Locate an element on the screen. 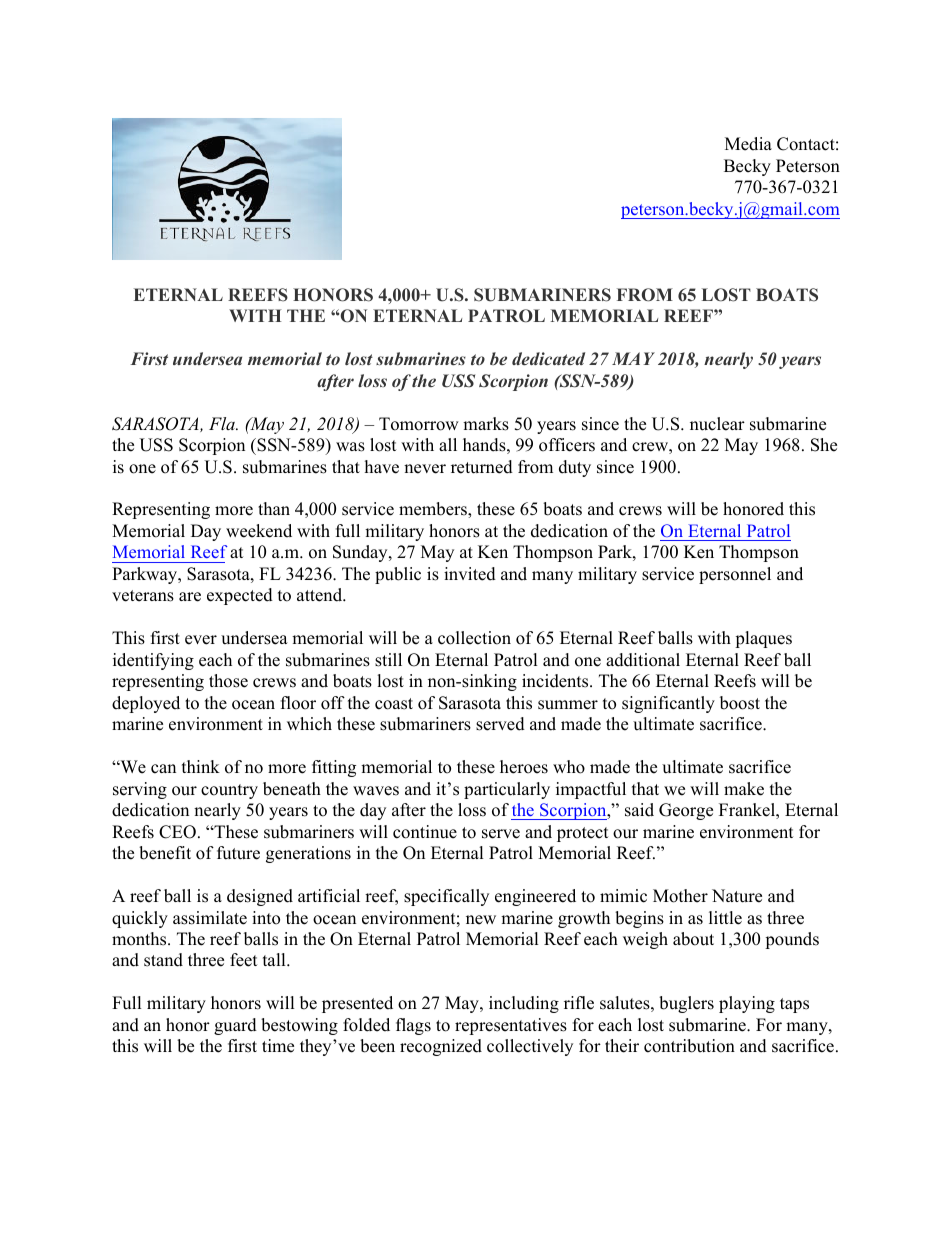 The height and width of the screenshot is (1233, 952). invited is located at coordinates (470, 574).
